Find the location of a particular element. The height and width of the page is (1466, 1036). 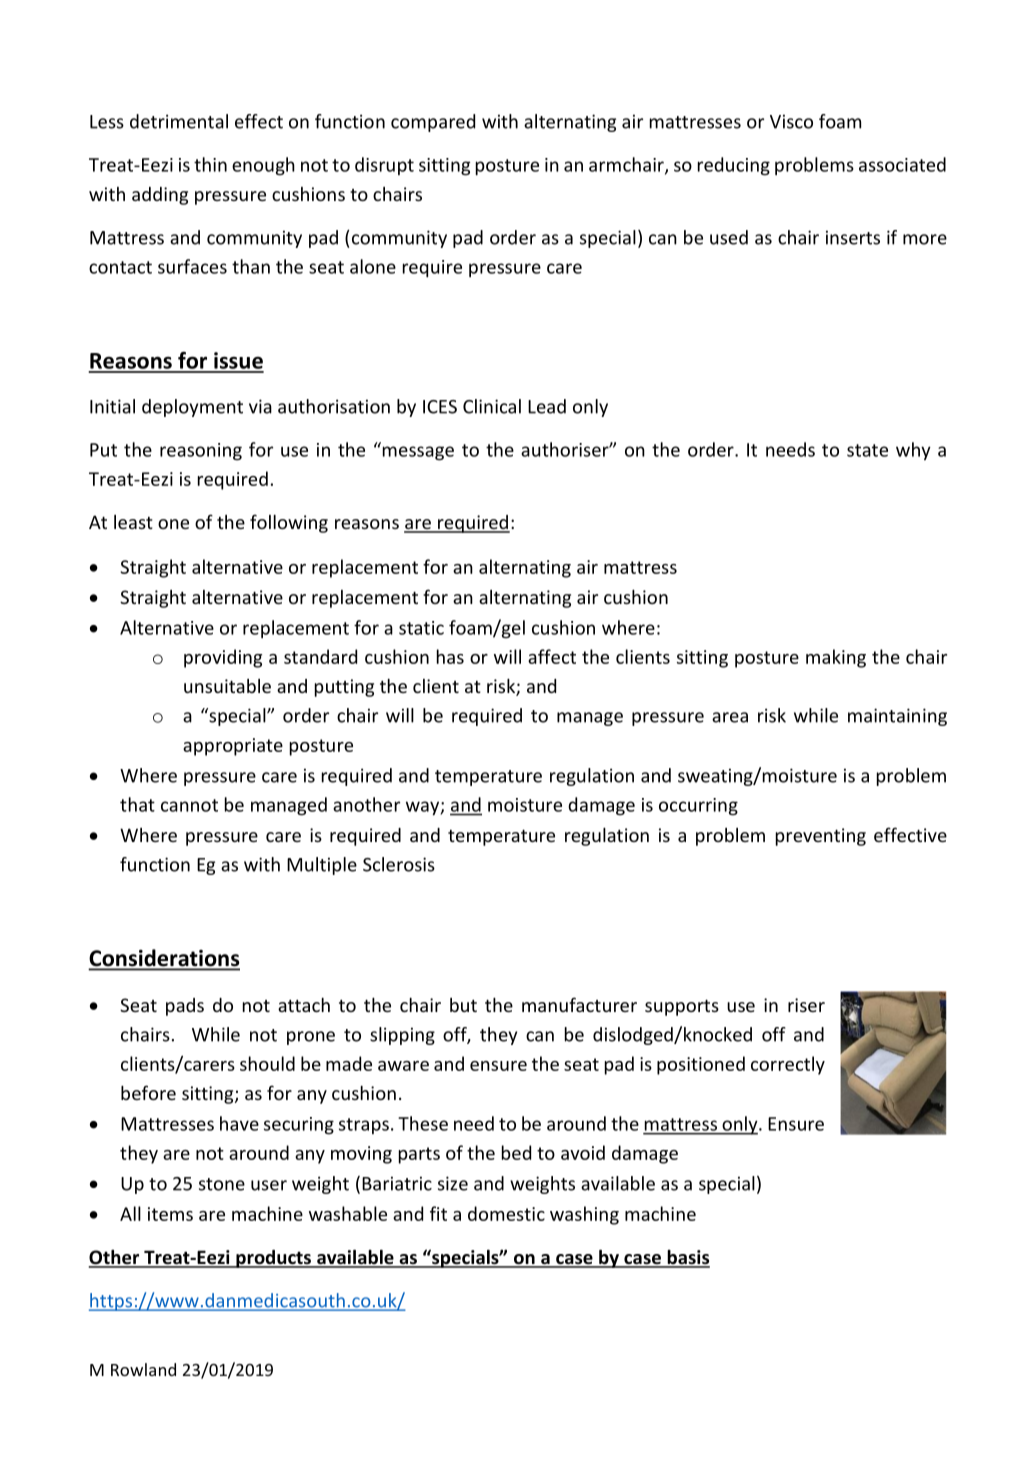

reasoning is located at coordinates (201, 452).
